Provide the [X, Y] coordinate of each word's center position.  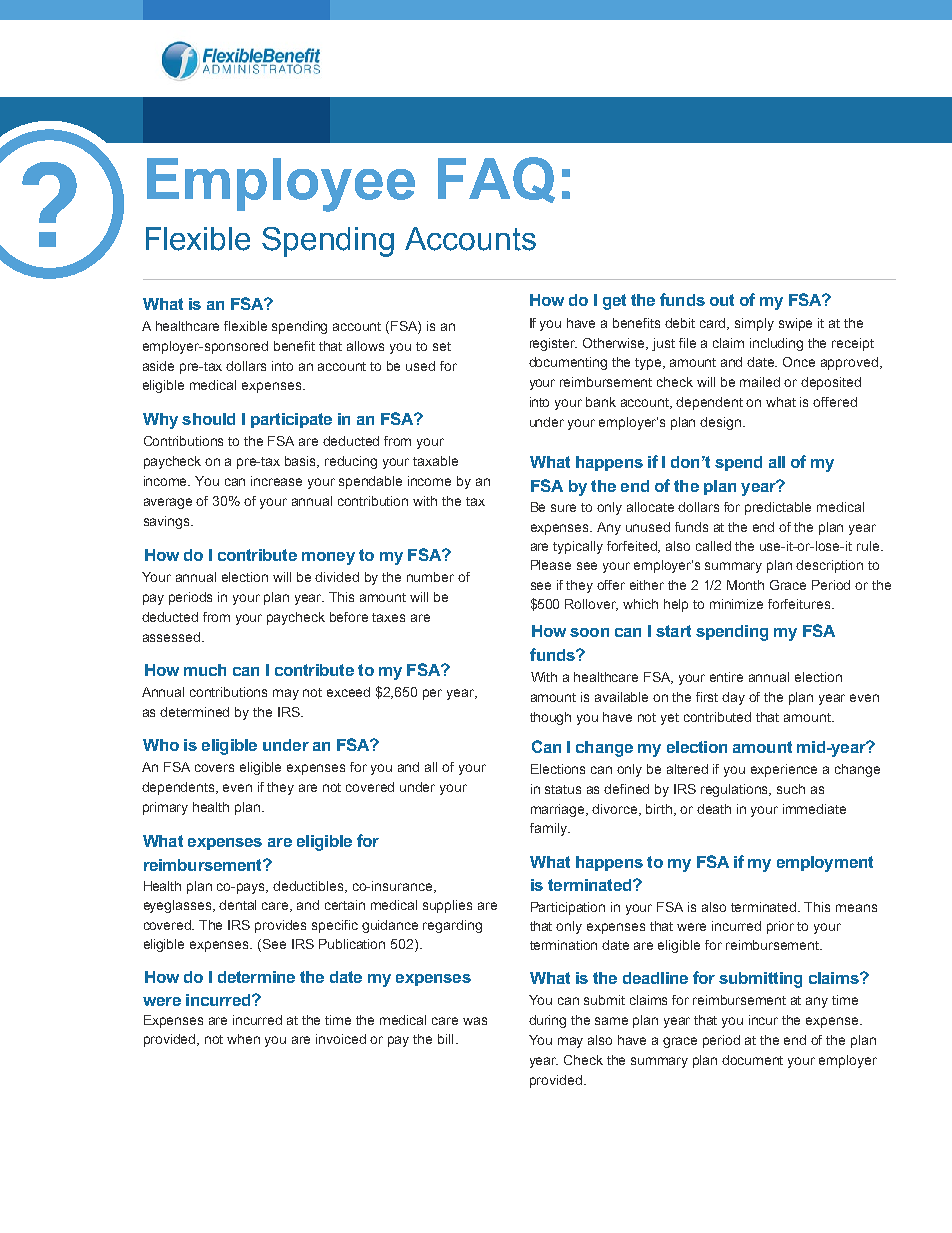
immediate [814, 809]
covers [214, 768]
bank [601, 402]
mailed [760, 382]
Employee [281, 185]
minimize [736, 604]
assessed [173, 637]
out [722, 300]
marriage [559, 810]
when [243, 1039]
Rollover [591, 605]
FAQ [496, 180]
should [208, 419]
